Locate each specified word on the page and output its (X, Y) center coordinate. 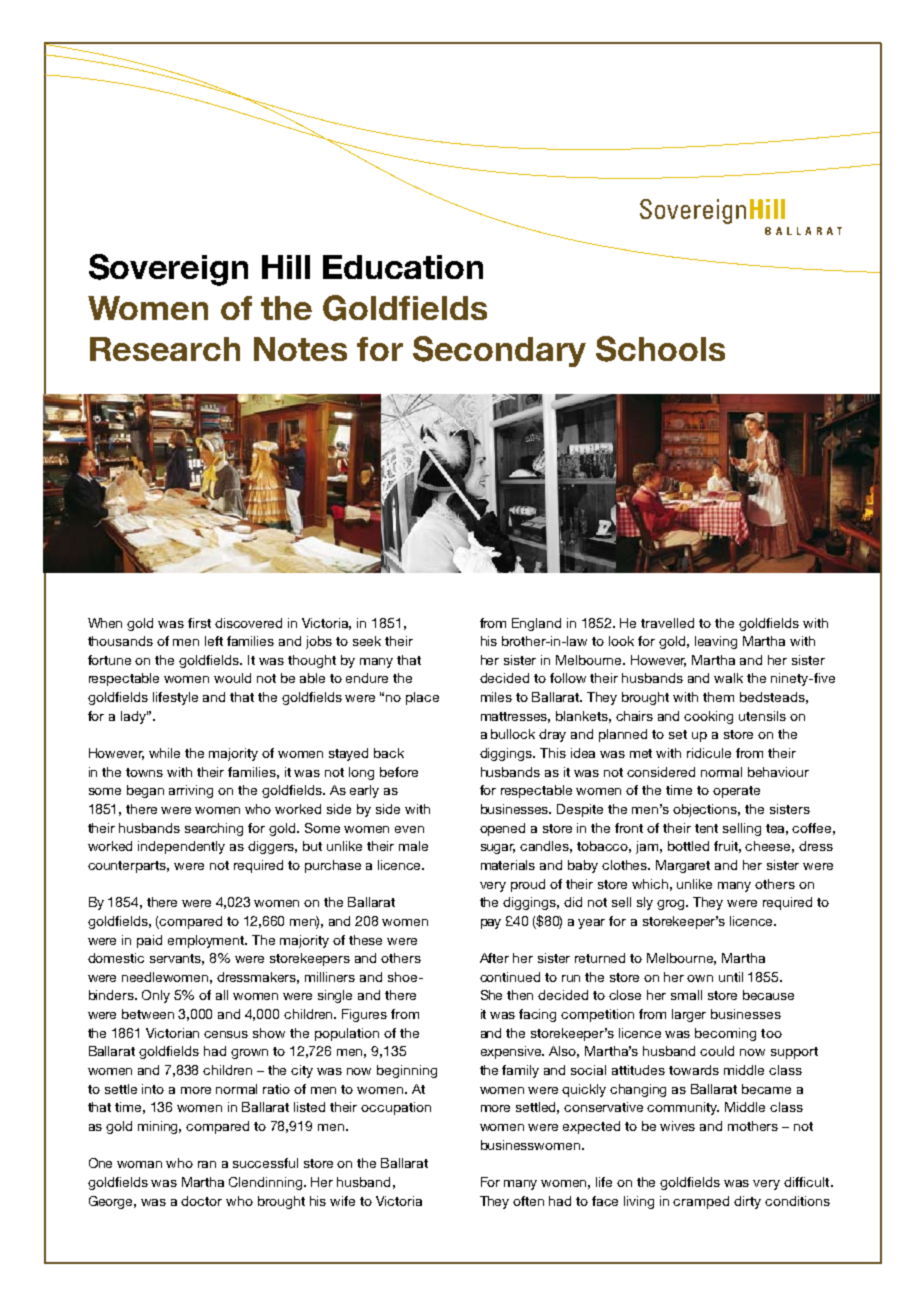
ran (207, 1164)
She (491, 995)
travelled (667, 623)
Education (403, 267)
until (731, 977)
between (148, 1014)
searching (214, 829)
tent (706, 828)
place (422, 698)
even (409, 829)
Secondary (499, 351)
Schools (660, 349)
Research (165, 349)
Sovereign (168, 270)
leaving (716, 642)
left (214, 641)
